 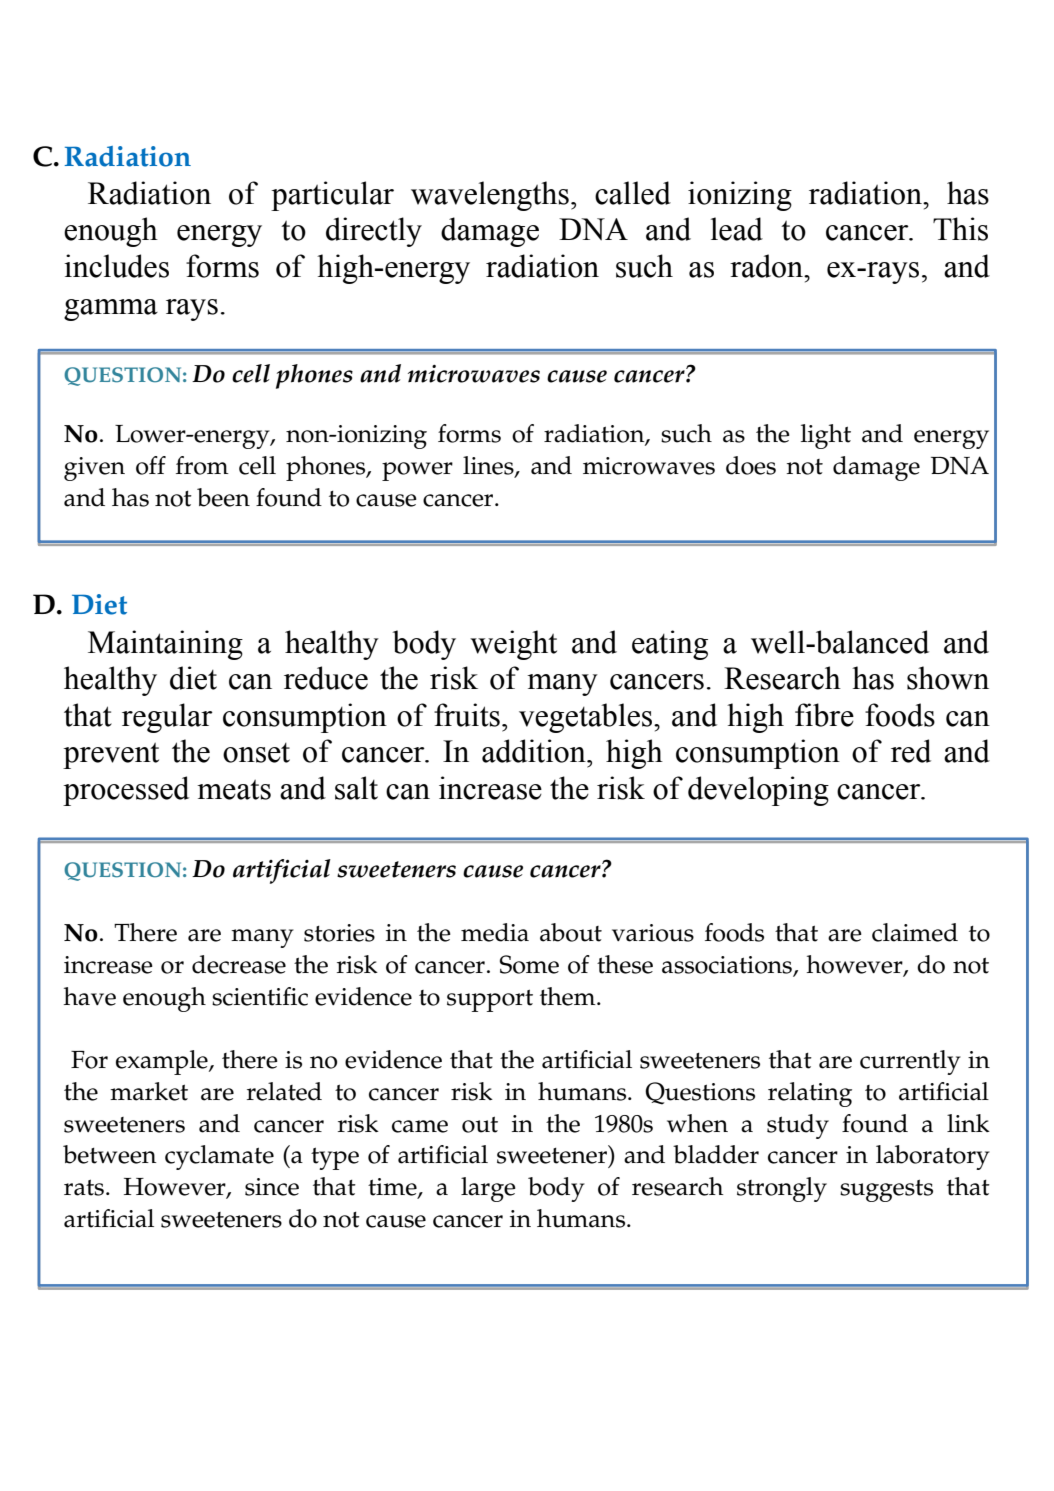 What do you see at coordinates (167, 718) in the screenshot?
I see `regular` at bounding box center [167, 718].
